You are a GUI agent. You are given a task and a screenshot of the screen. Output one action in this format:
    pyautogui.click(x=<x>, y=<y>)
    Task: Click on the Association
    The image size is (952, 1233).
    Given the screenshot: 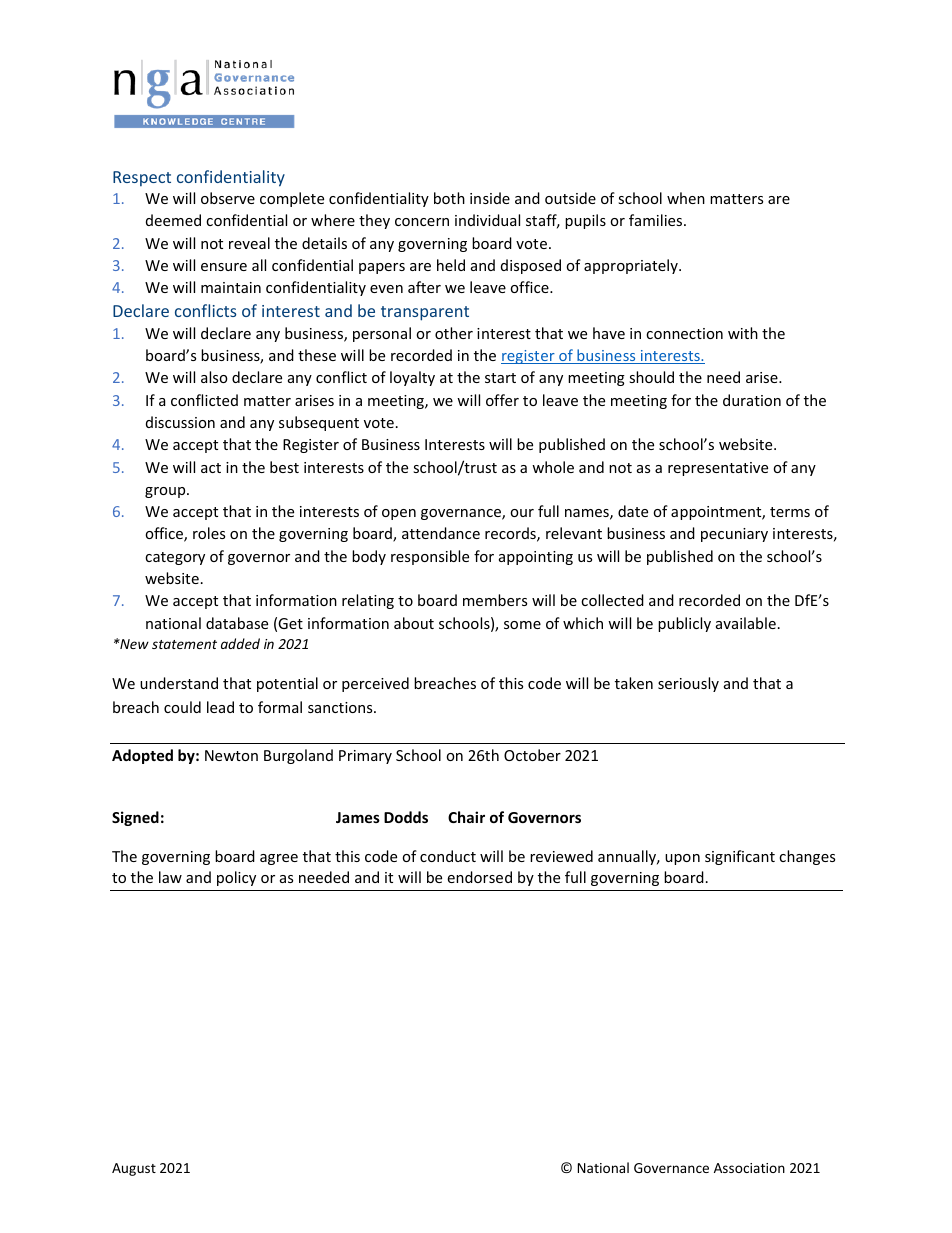 What is the action you would take?
    pyautogui.click(x=749, y=1168)
